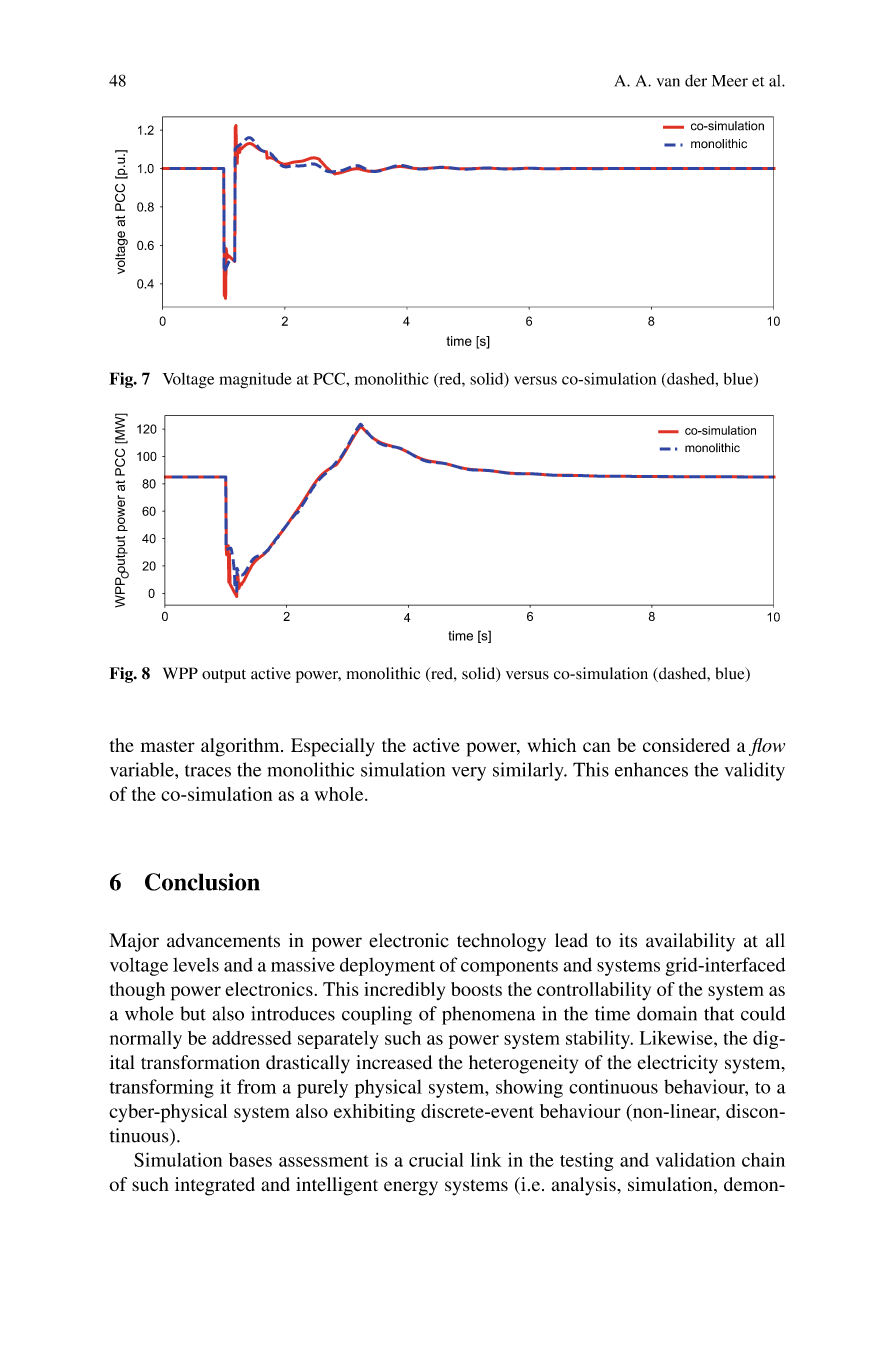 Image resolution: width=896 pixels, height=1359 pixels. Describe the element at coordinates (690, 942) in the page. I see `availability` at that location.
